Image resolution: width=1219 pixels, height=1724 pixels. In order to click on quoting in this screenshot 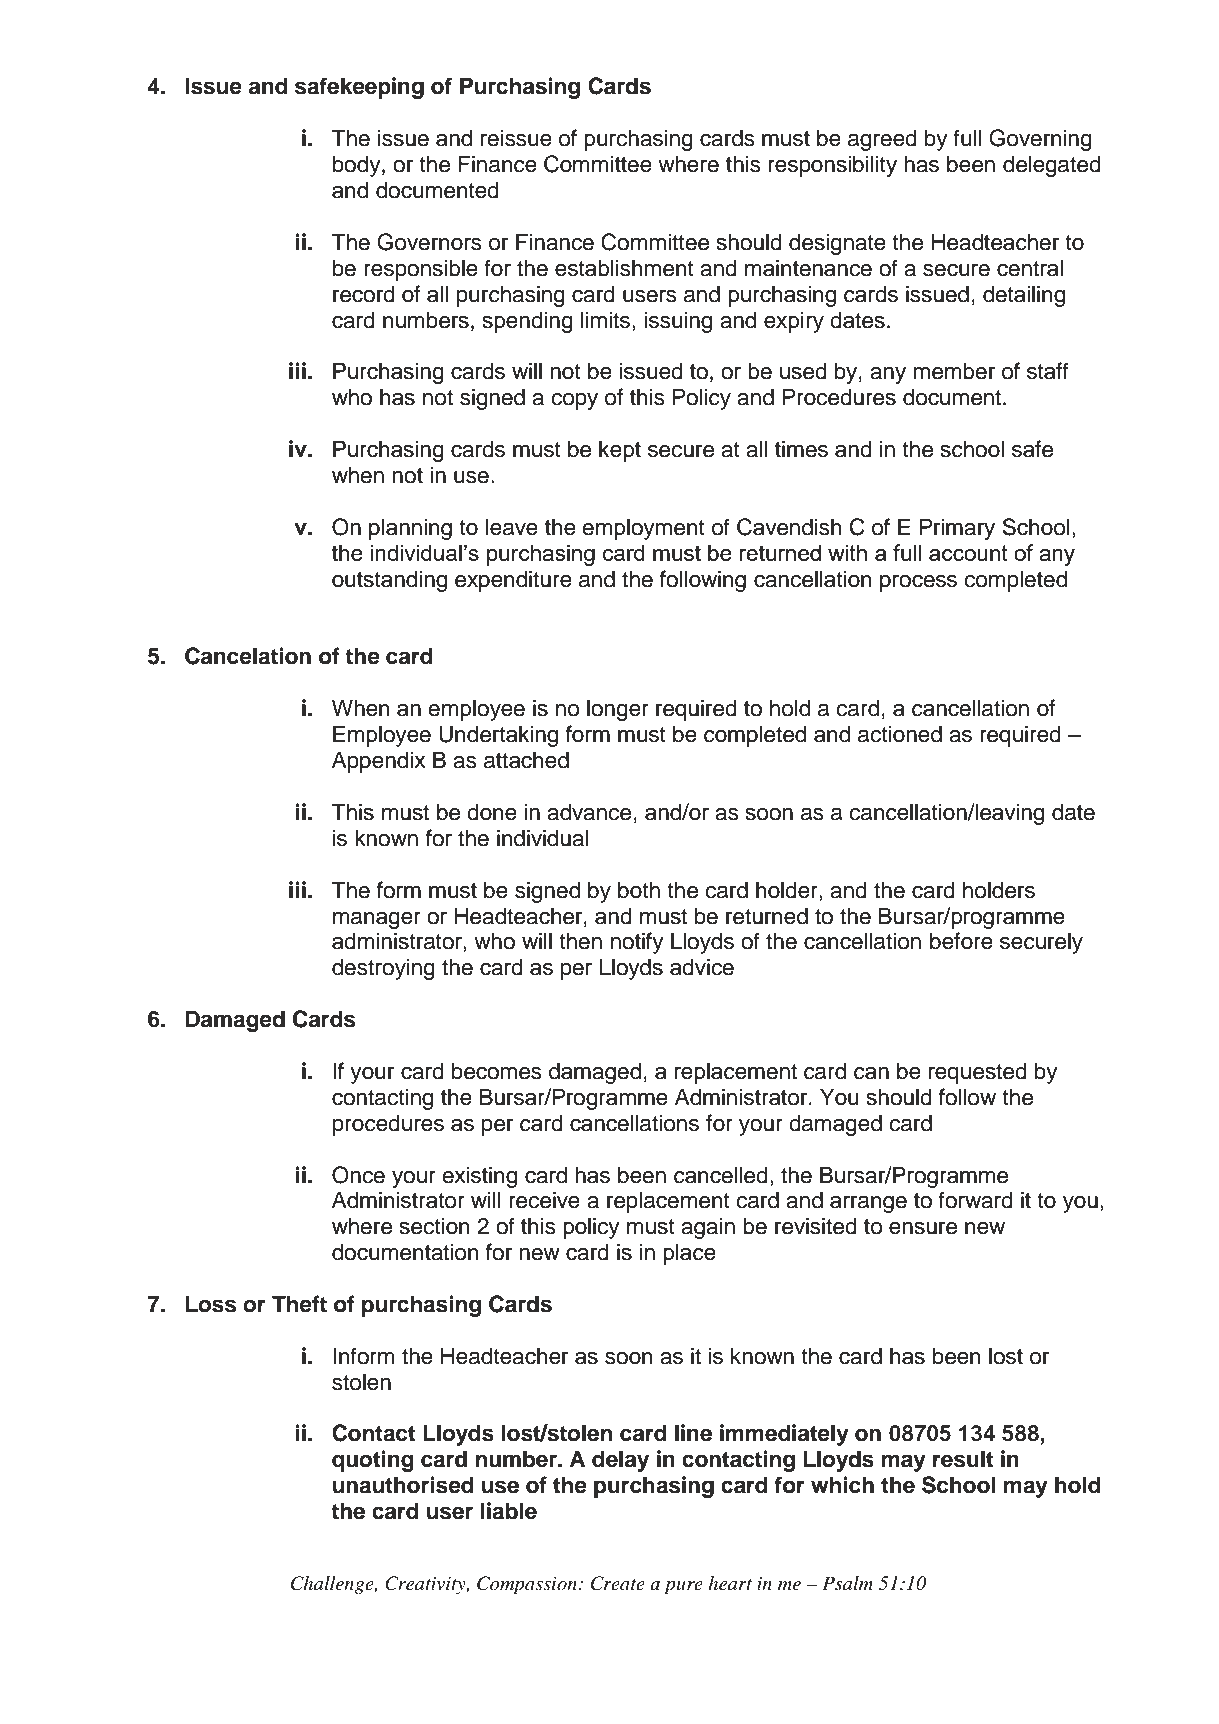, I will do `click(373, 1461)`.
